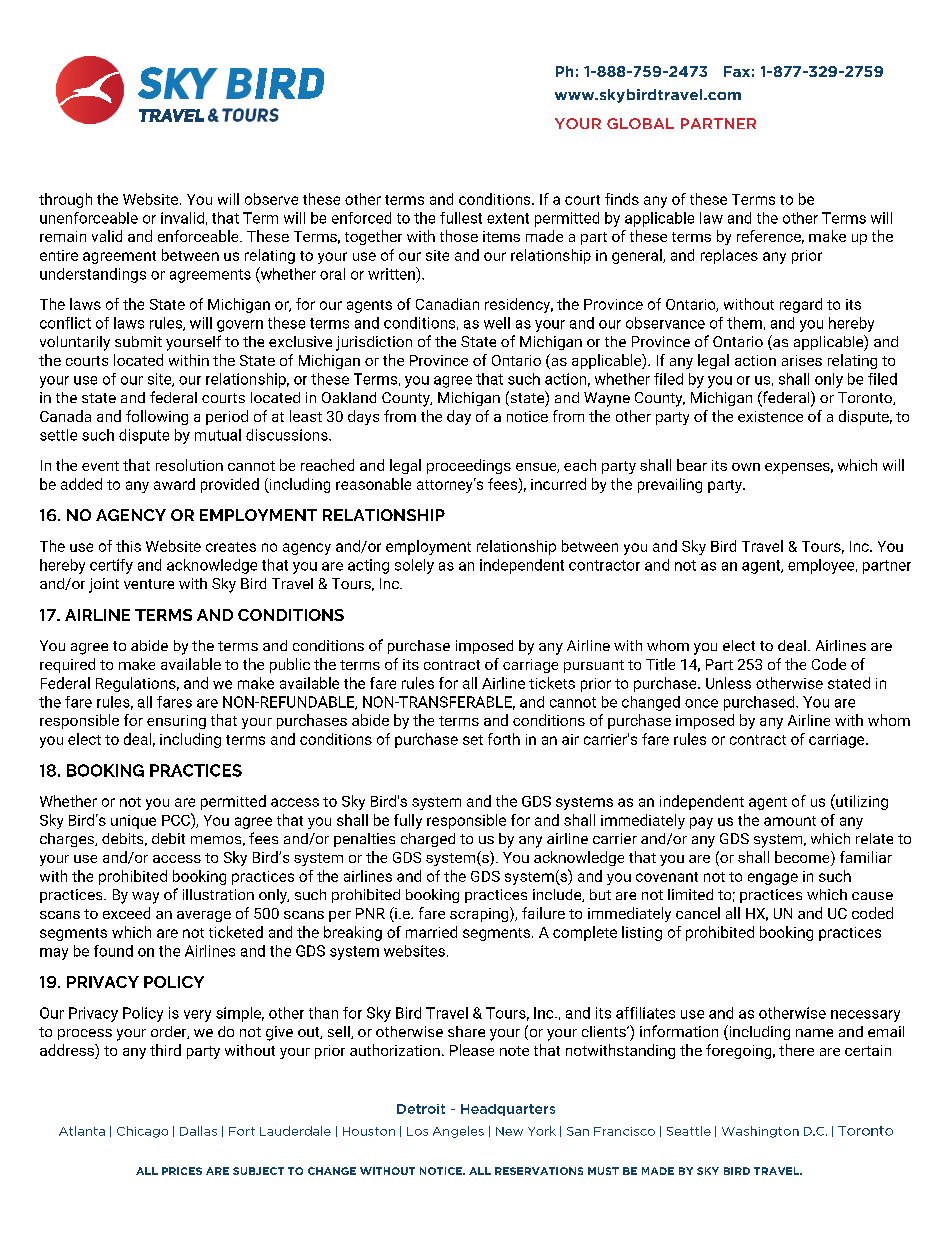 Image resolution: width=952 pixels, height=1233 pixels. I want to click on fullest, so click(461, 218).
